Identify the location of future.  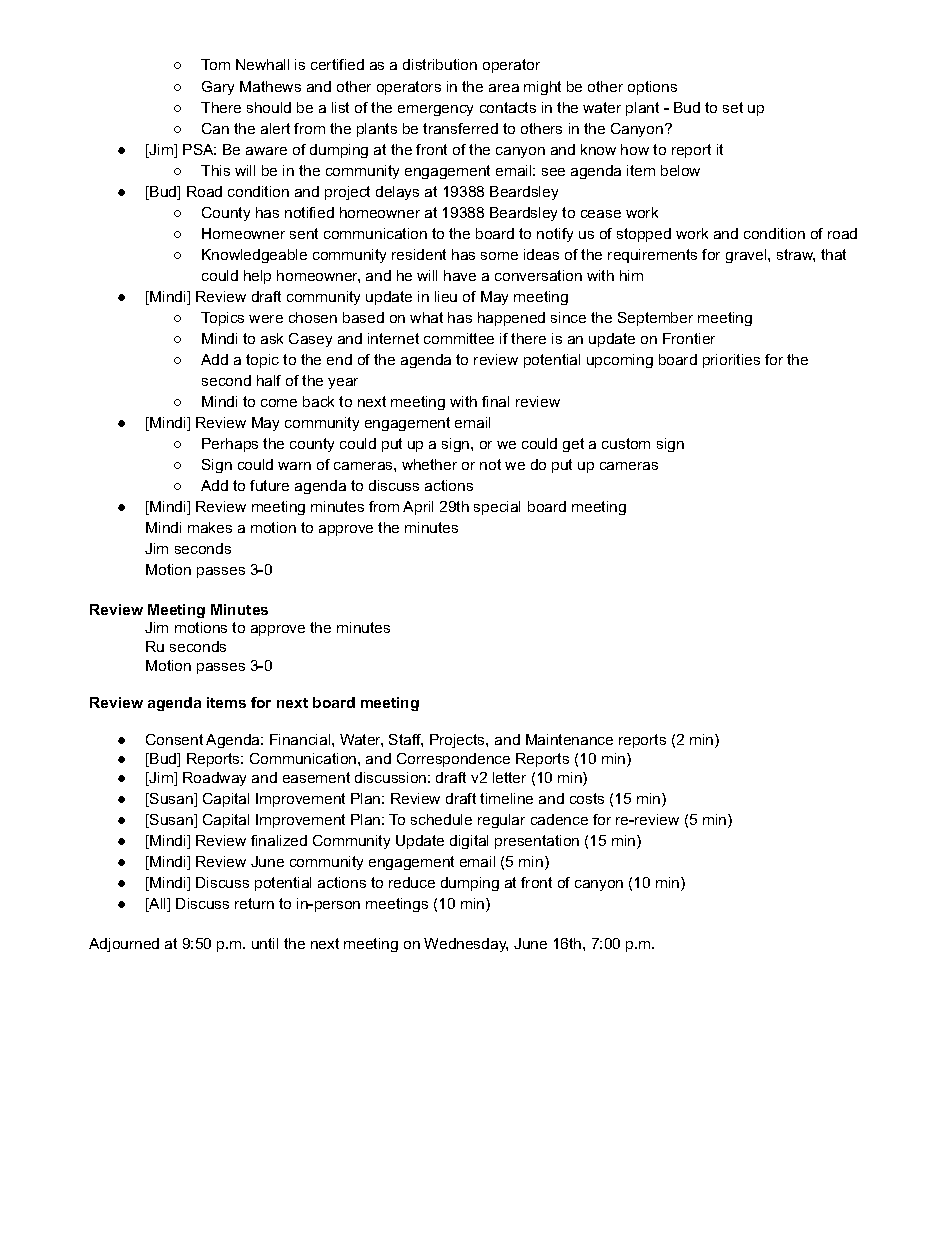
(269, 485).
